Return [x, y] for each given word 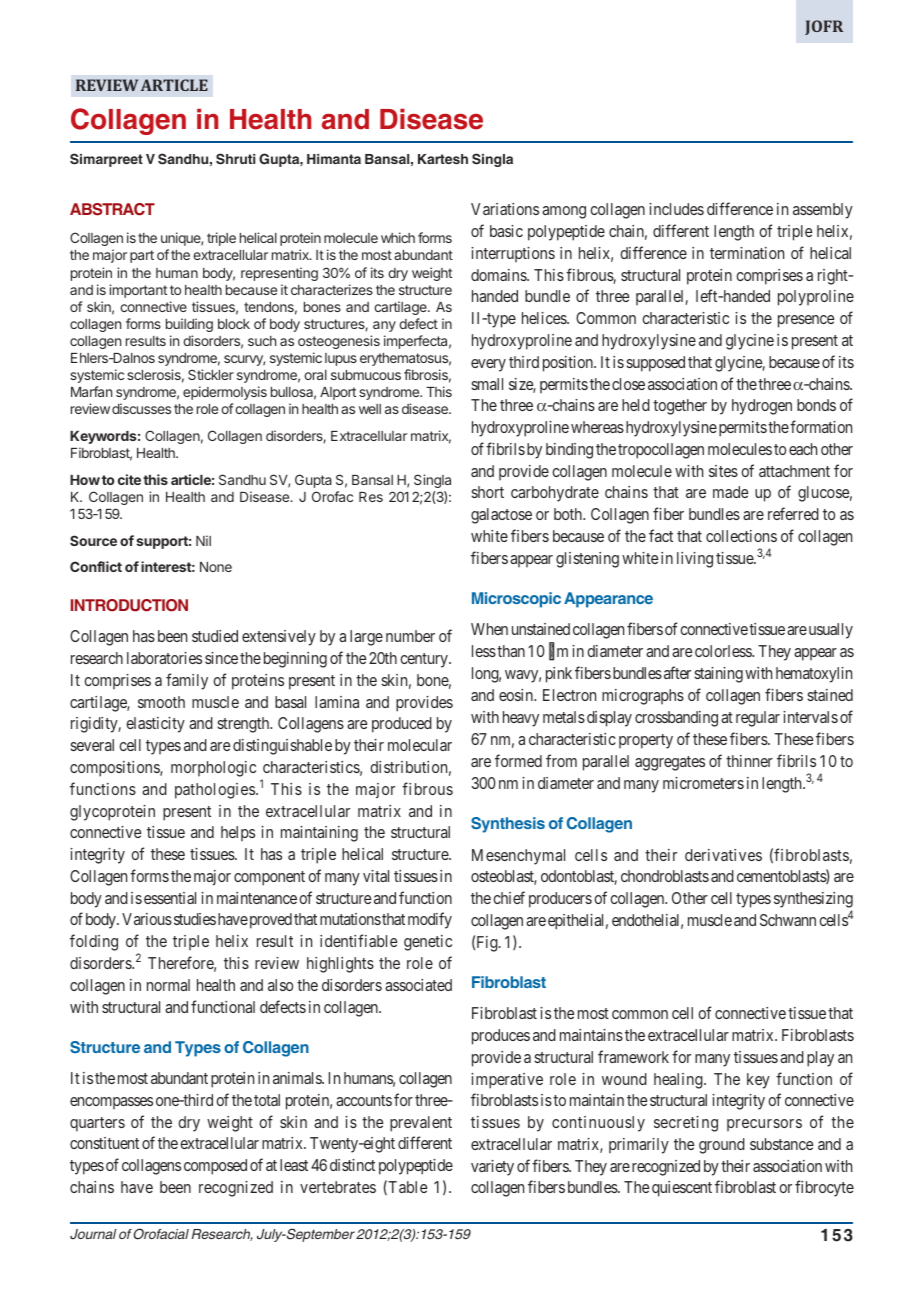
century [425, 660]
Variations [505, 209]
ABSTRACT [112, 209]
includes [676, 209]
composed [215, 1167]
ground [722, 1146]
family [187, 681]
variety [492, 1168]
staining [718, 675]
